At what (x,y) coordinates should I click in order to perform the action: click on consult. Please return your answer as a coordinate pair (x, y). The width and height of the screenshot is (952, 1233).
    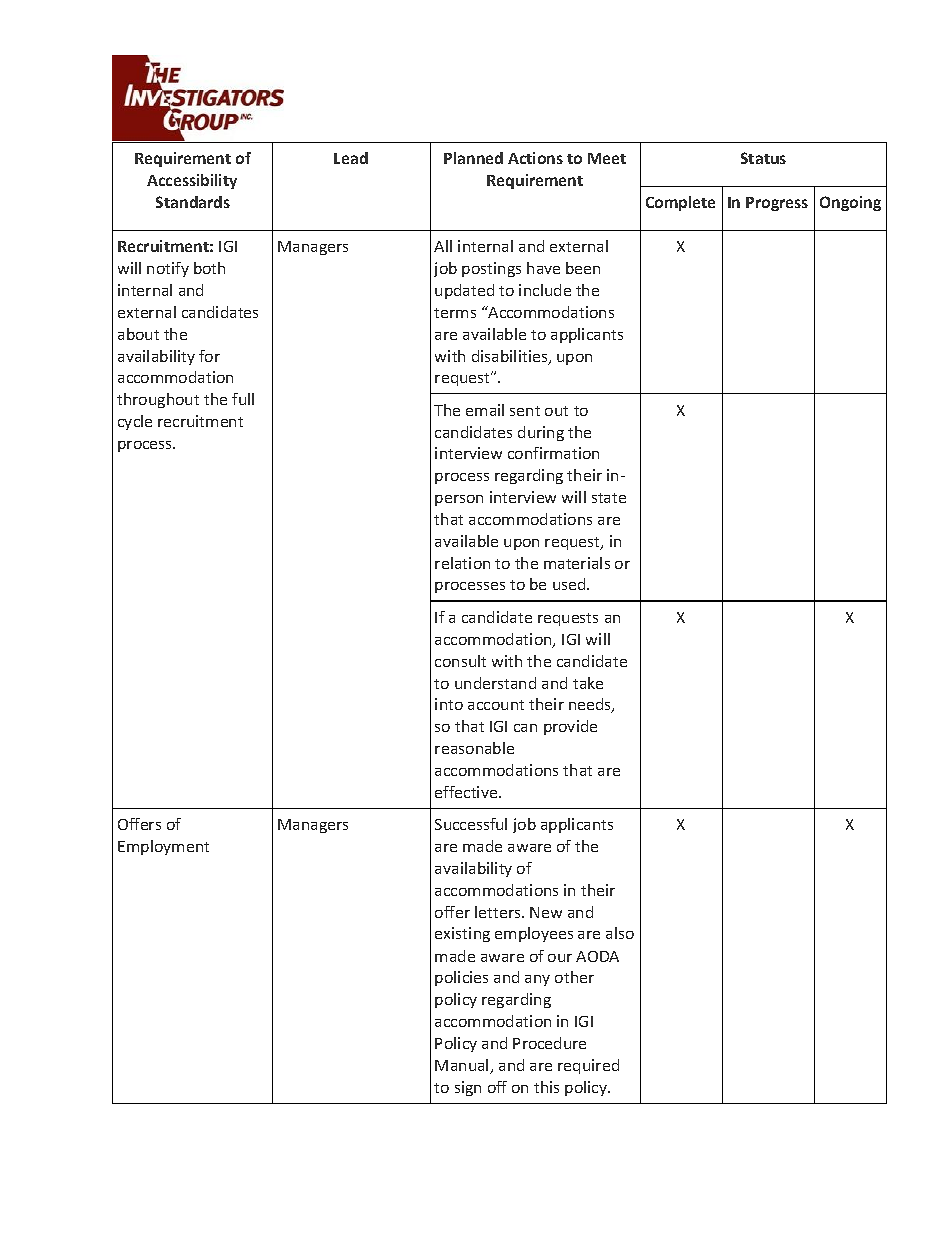
    Looking at the image, I should click on (460, 661).
